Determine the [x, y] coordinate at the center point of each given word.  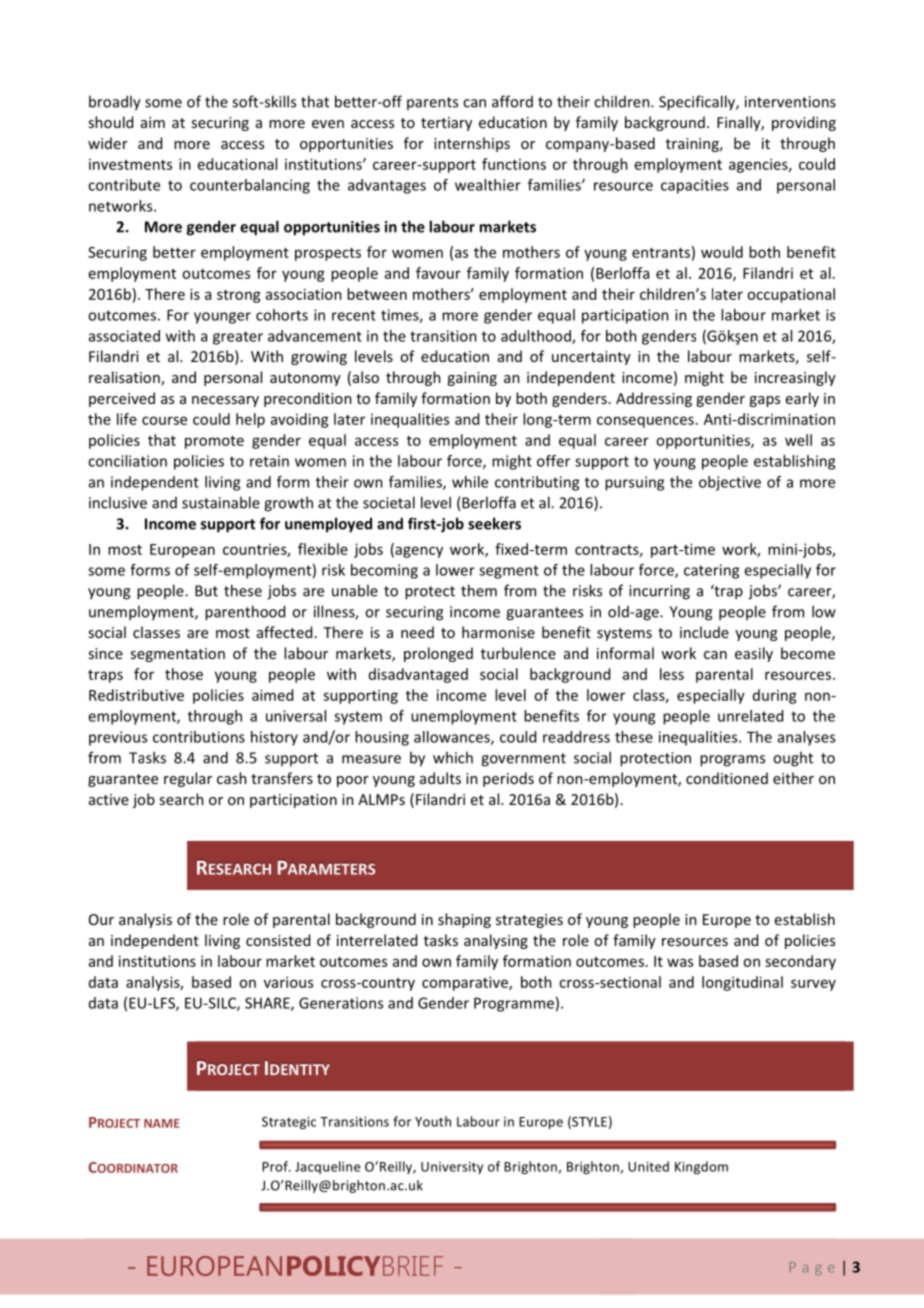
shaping [464, 920]
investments [130, 164]
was [680, 962]
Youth [433, 1121]
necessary [225, 401]
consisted [278, 940]
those [184, 674]
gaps [764, 401]
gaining [472, 379]
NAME [162, 1123]
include [704, 632]
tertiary [446, 124]
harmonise [498, 632]
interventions [790, 102]
